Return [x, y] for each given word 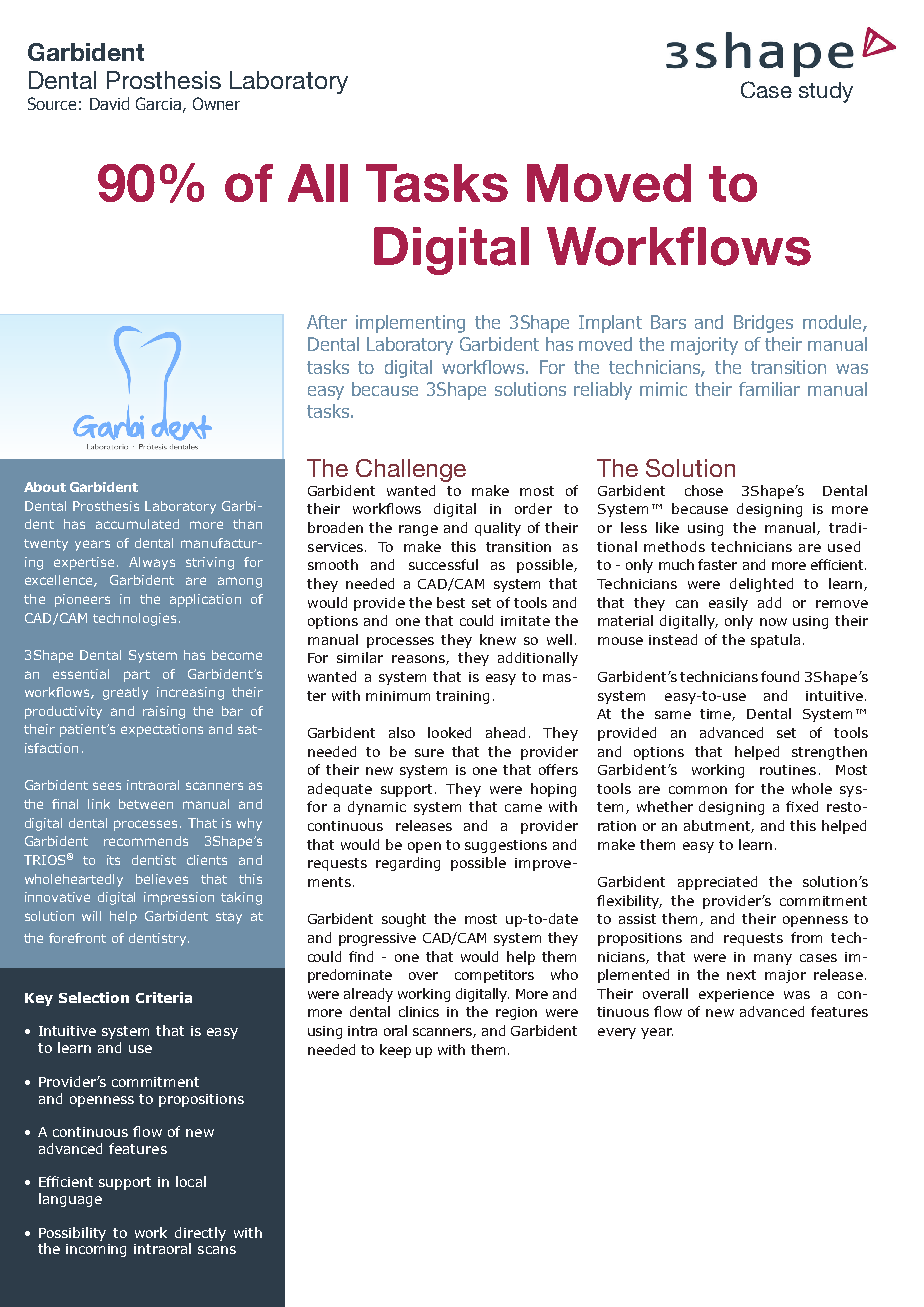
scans [217, 1250]
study [826, 92]
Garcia [158, 103]
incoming [96, 1250]
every [617, 1033]
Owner [216, 103]
